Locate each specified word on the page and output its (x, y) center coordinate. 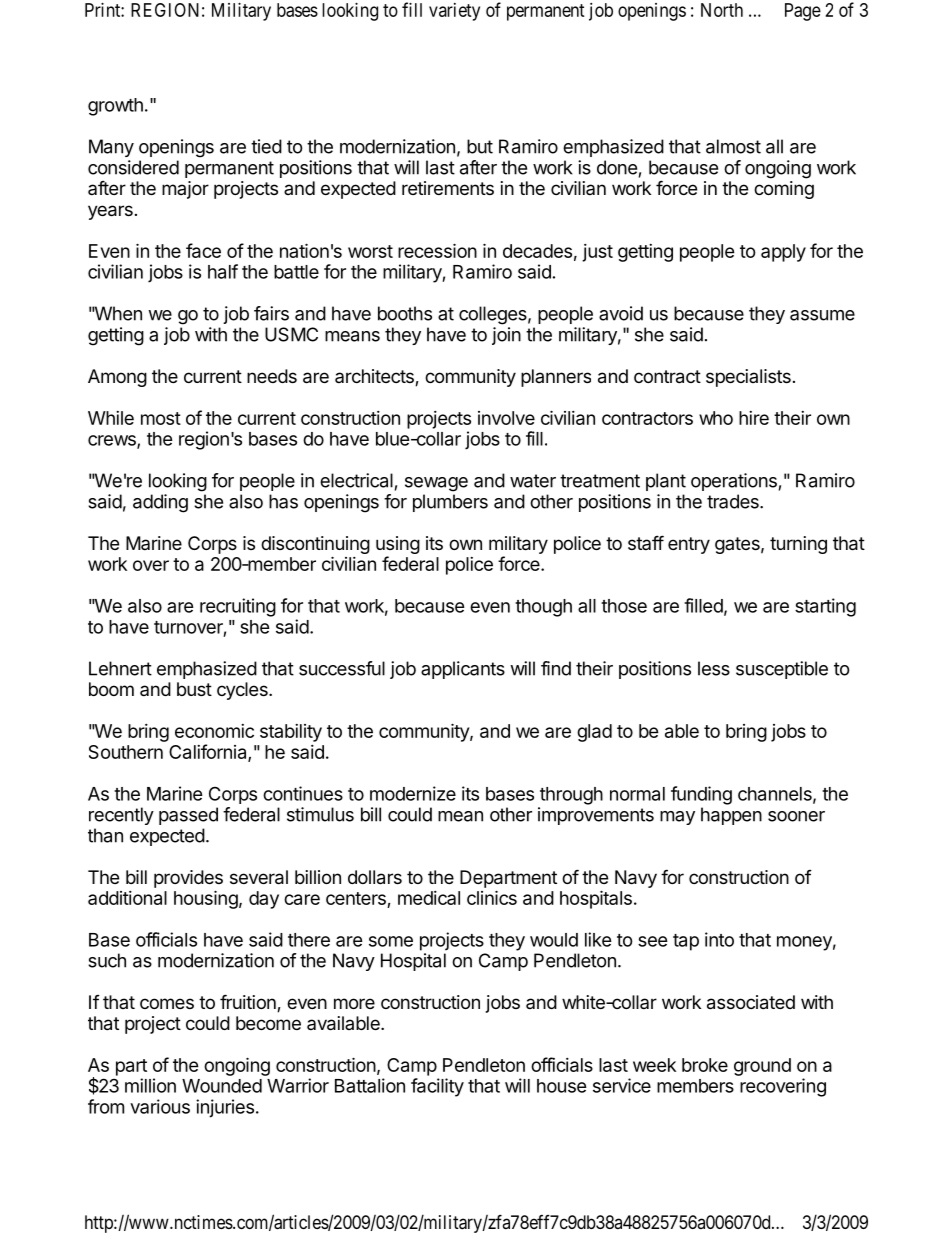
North (722, 10)
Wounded (222, 1086)
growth (115, 107)
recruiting (238, 607)
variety (454, 12)
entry (689, 545)
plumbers (450, 503)
